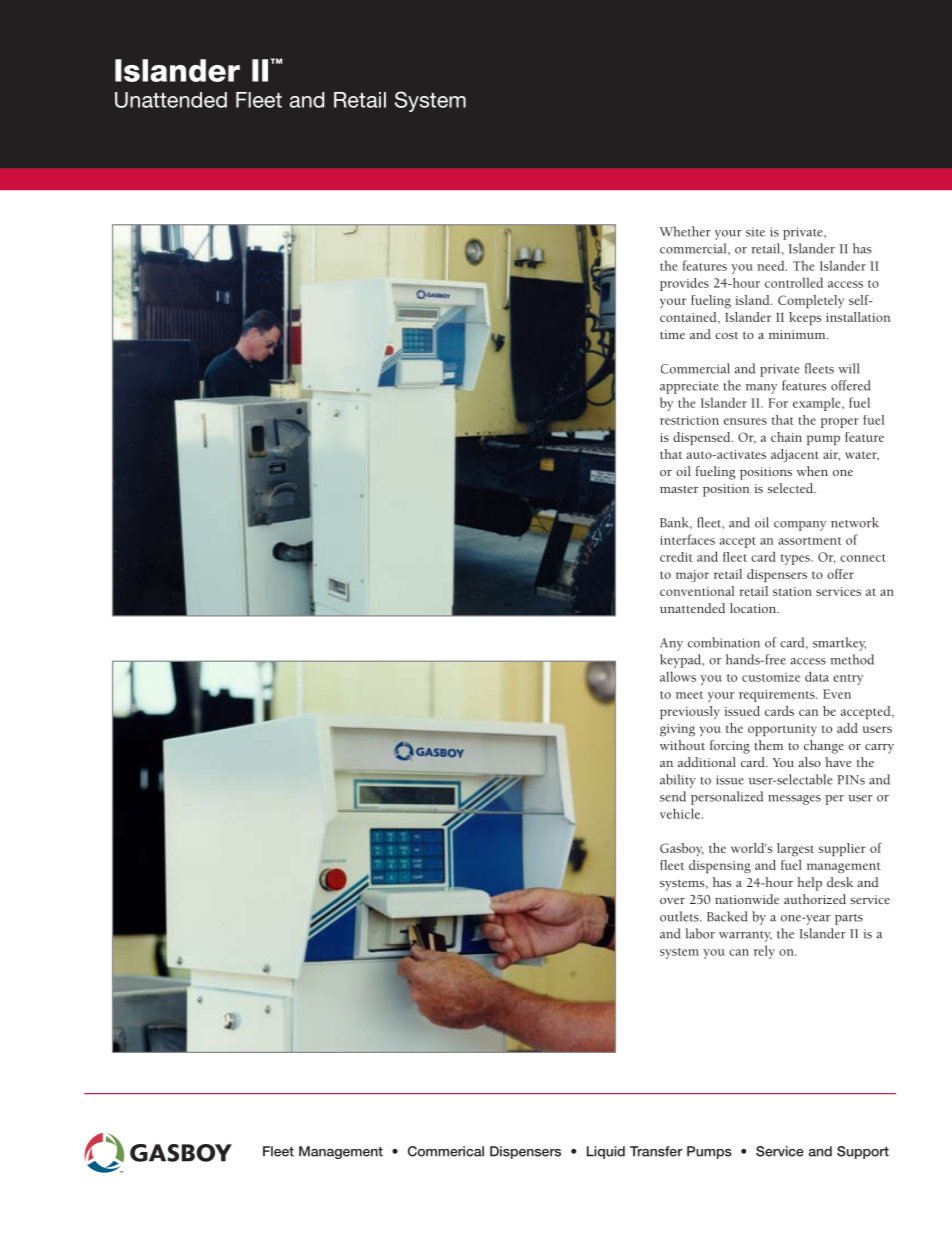 The width and height of the screenshot is (952, 1233). I want to click on provides, so click(684, 284).
